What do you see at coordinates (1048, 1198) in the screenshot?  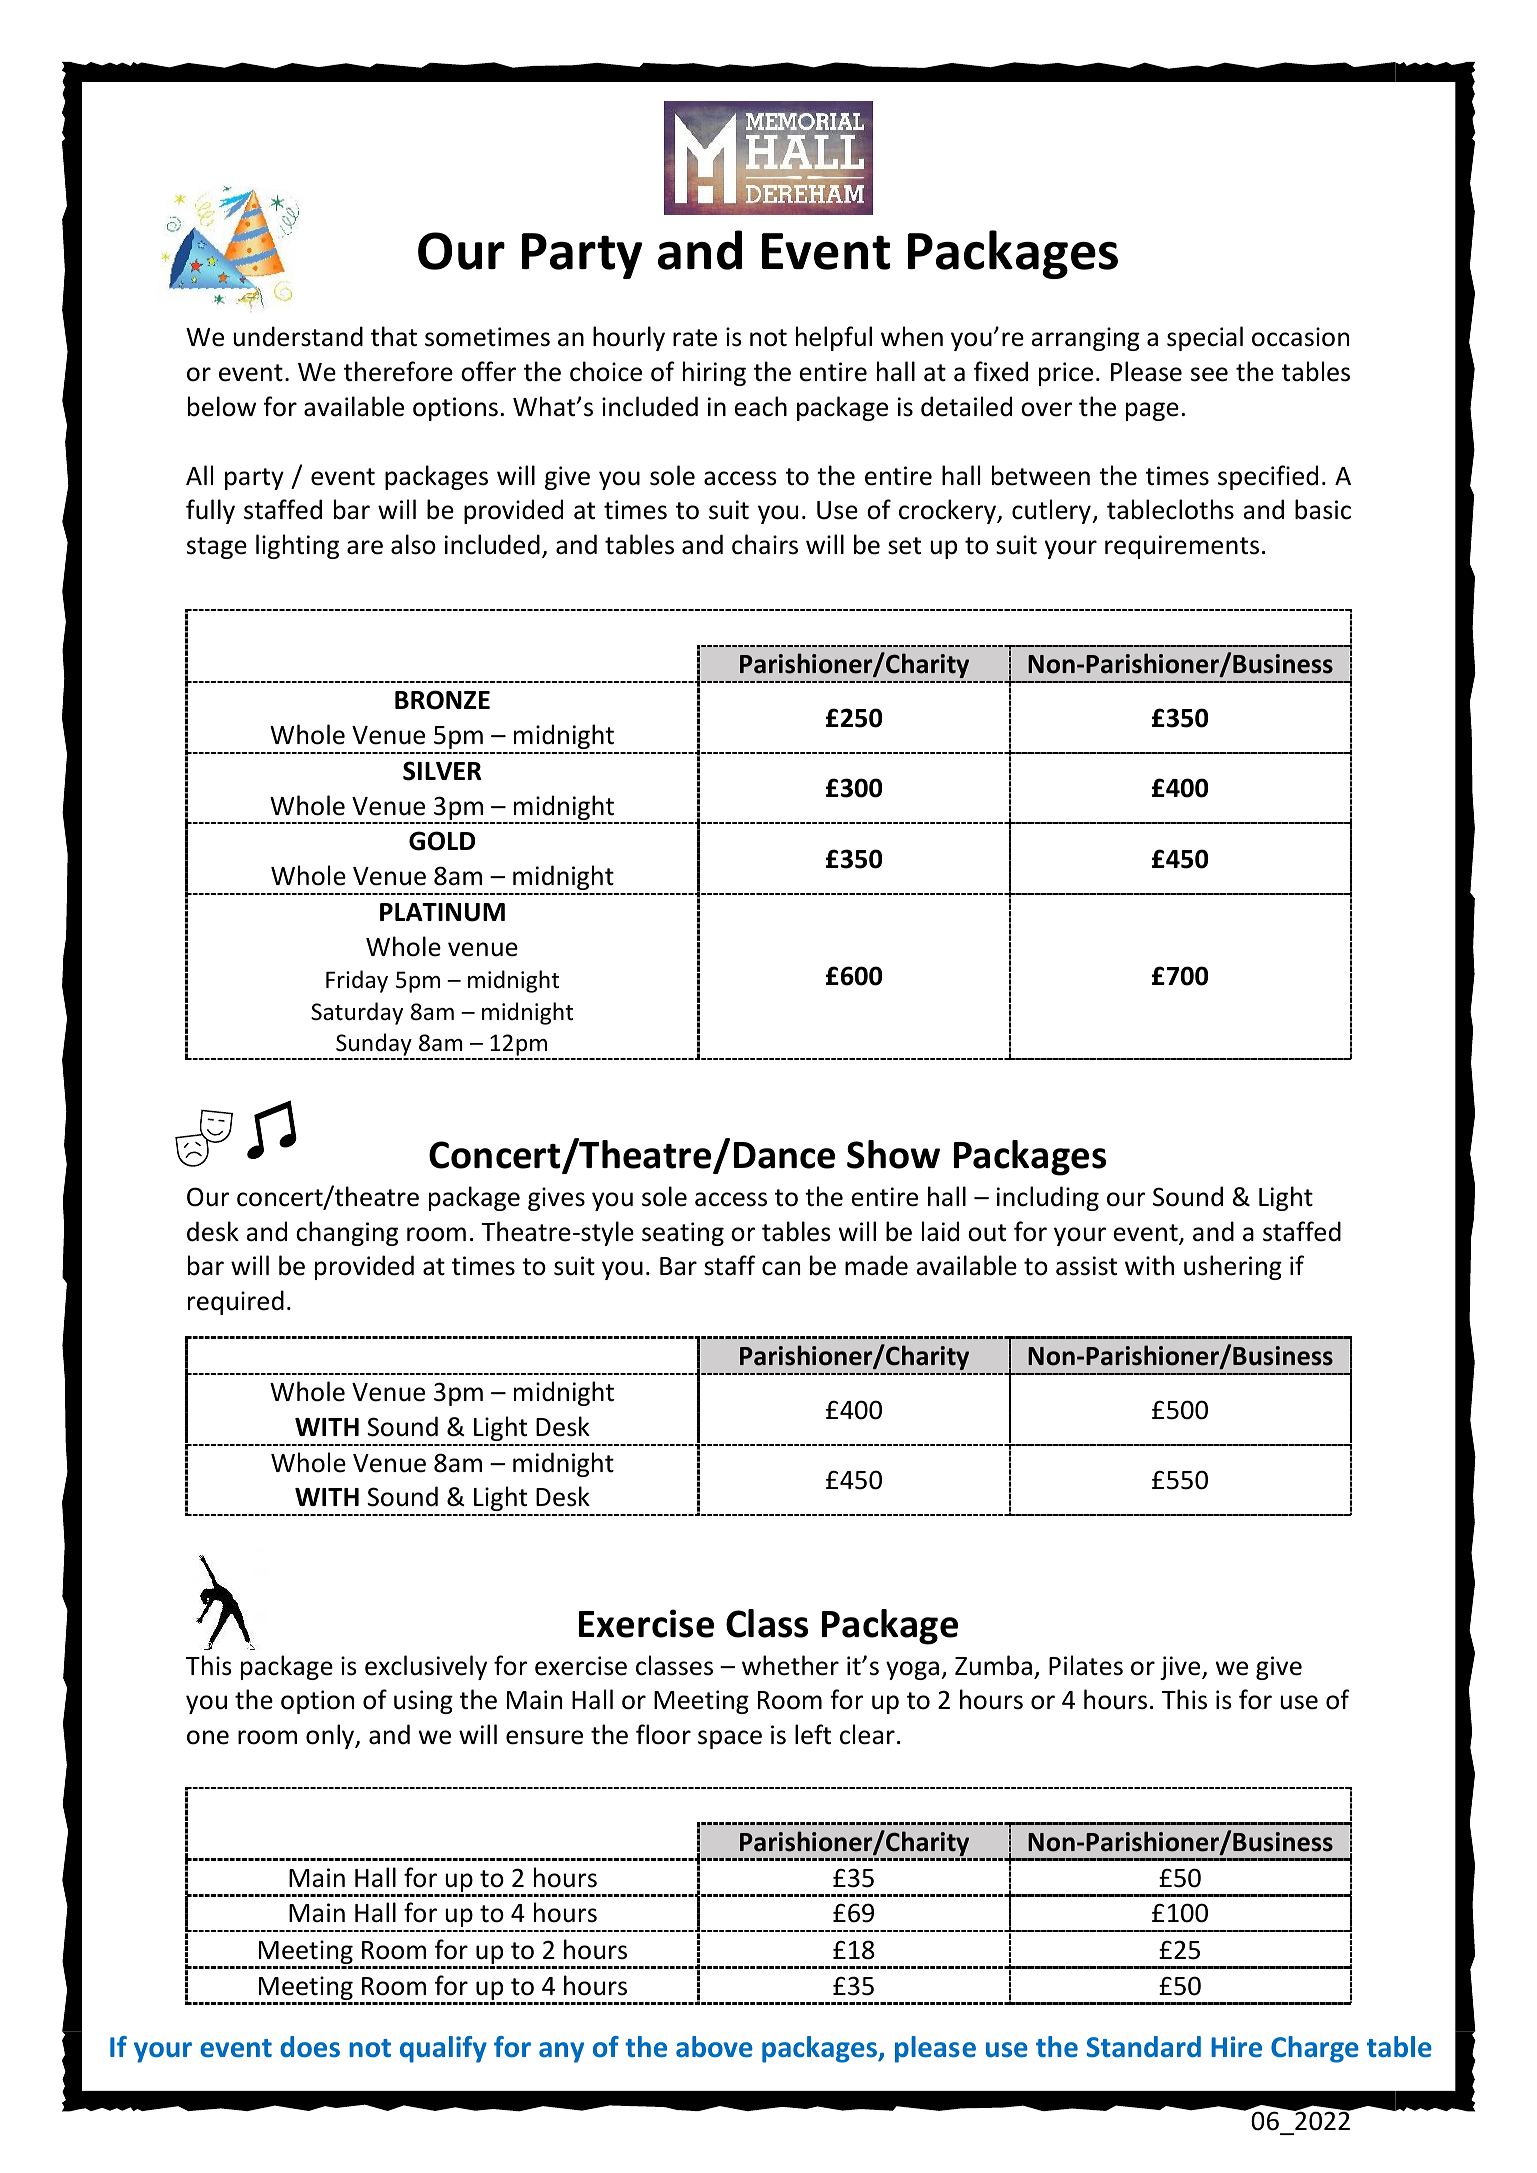 I see `including` at bounding box center [1048, 1198].
